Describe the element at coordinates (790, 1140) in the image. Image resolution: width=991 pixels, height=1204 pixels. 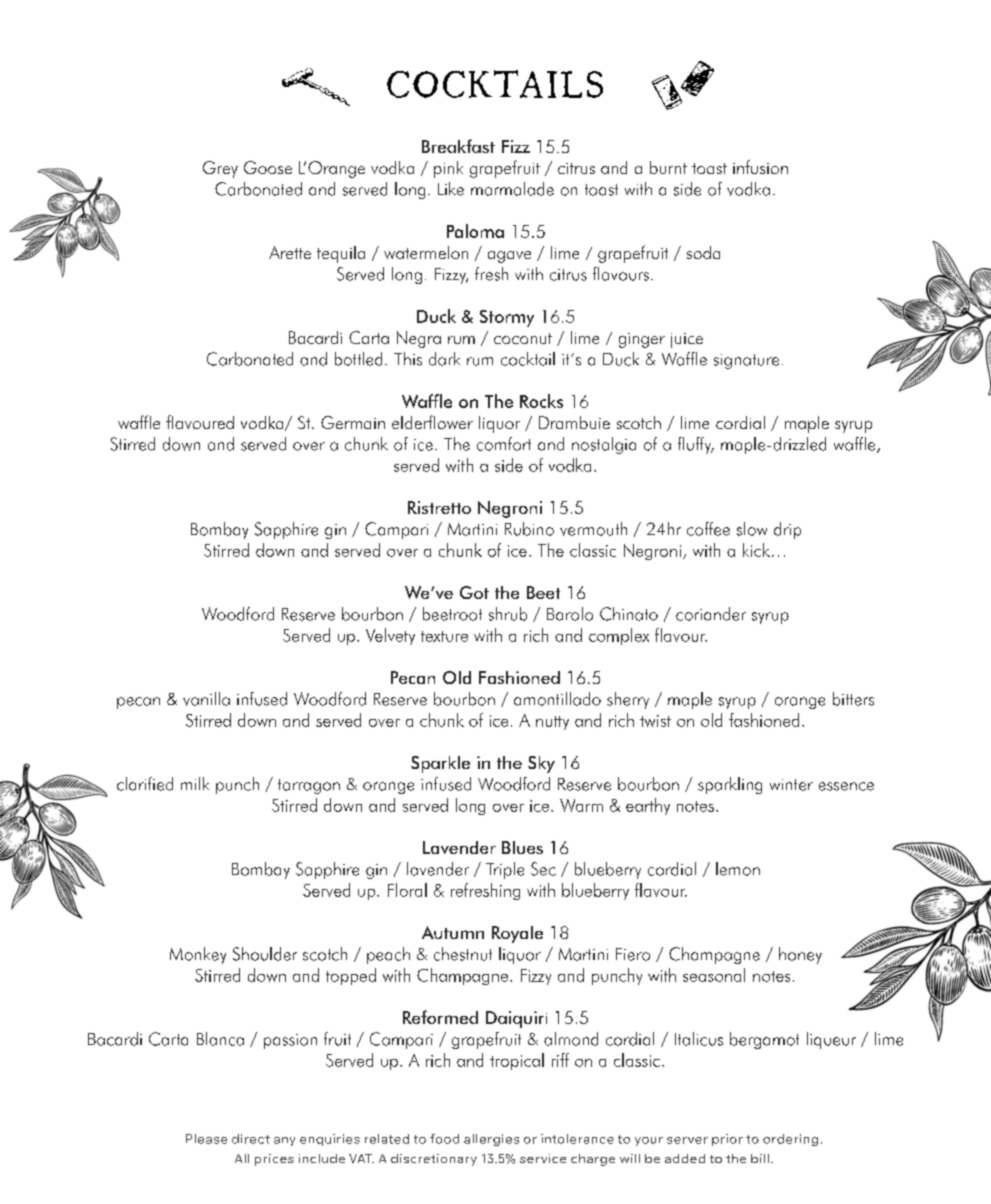
I see `ordering` at that location.
